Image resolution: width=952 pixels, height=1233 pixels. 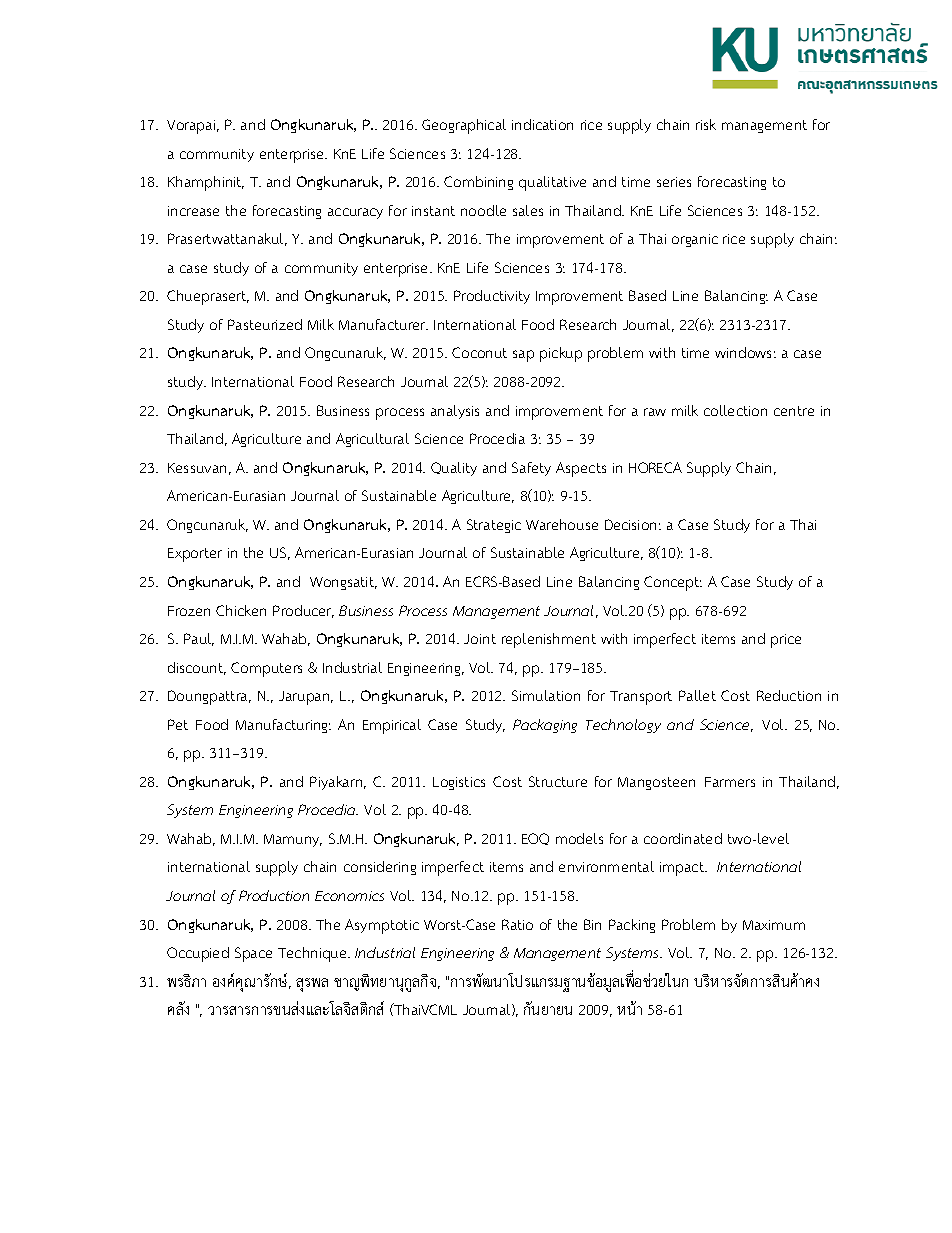 What do you see at coordinates (253, 954) in the document?
I see `Space` at bounding box center [253, 954].
